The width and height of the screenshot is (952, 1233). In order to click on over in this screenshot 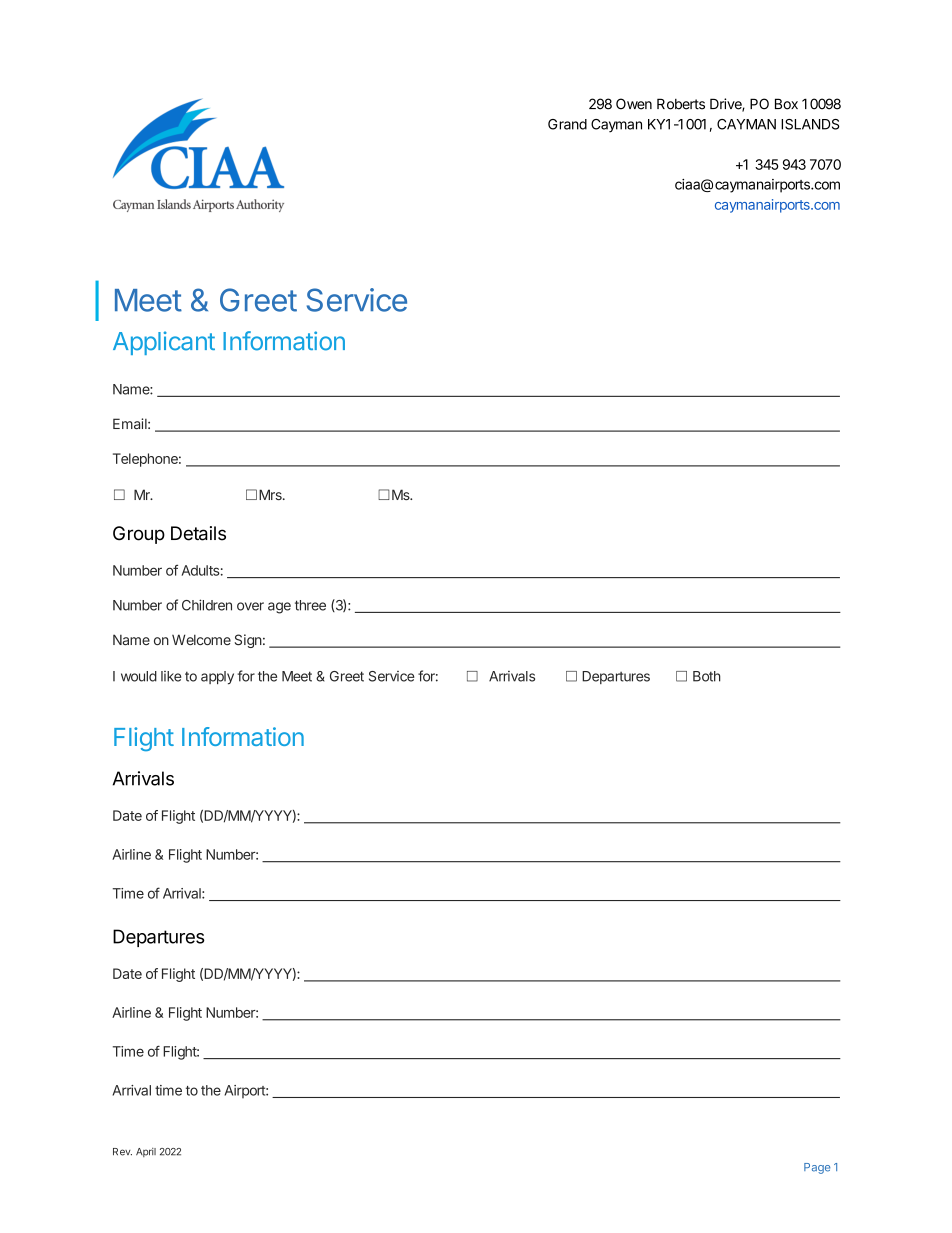, I will do `click(250, 606)`.
